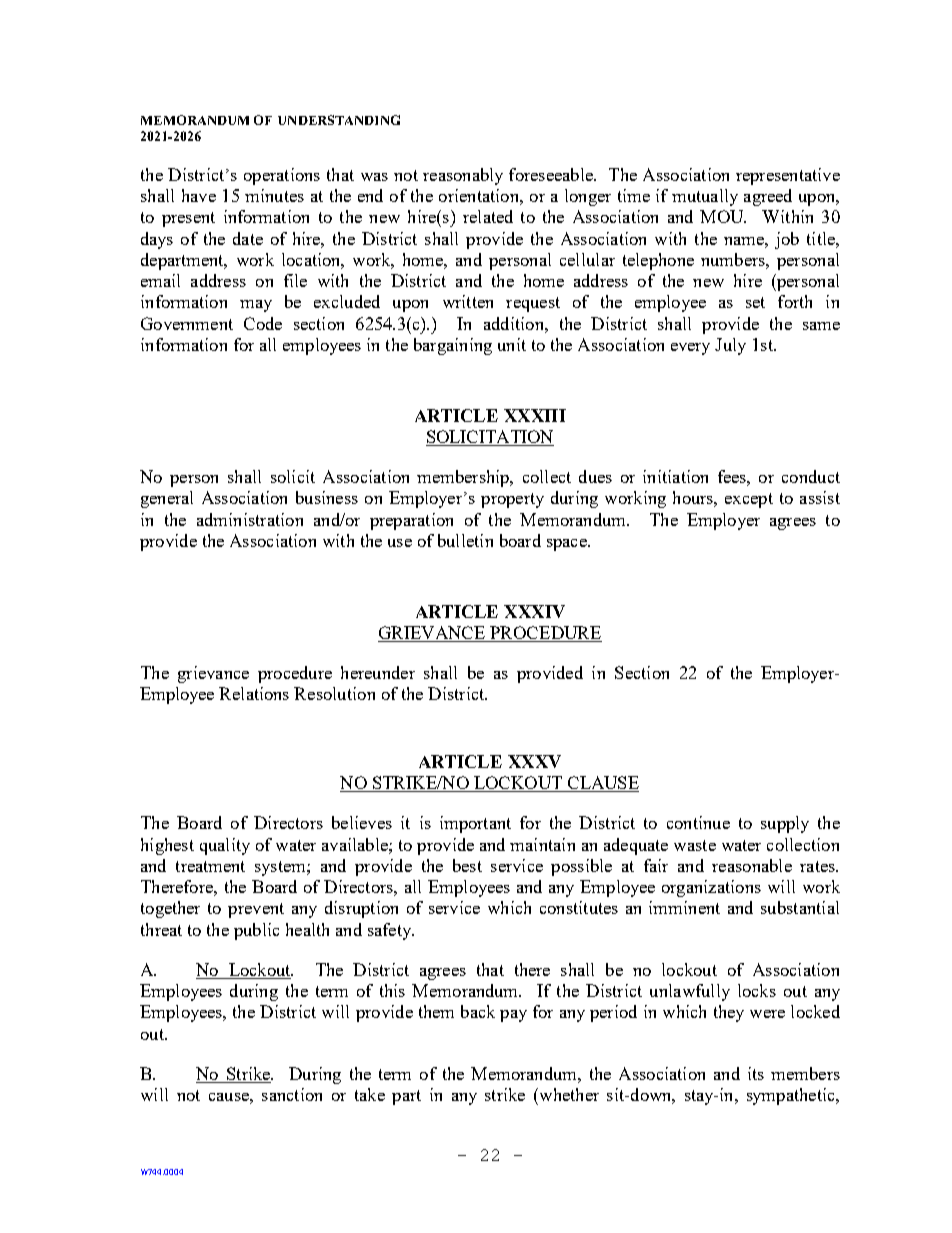 The image size is (952, 1233). Describe the element at coordinates (768, 197) in the image. I see `agreed` at that location.
